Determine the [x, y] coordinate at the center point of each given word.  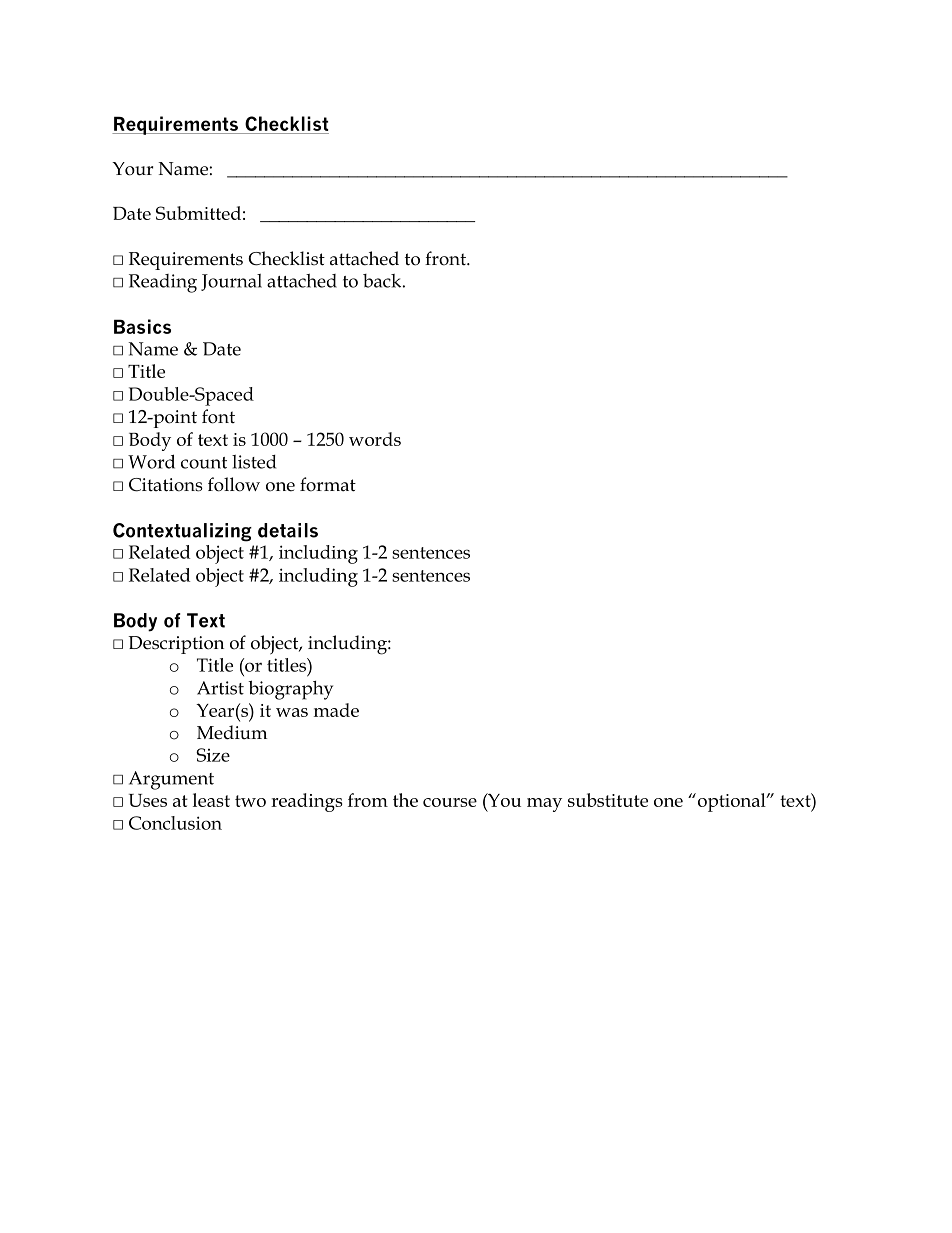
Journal [231, 282]
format [328, 484]
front [446, 258]
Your [132, 169]
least [211, 800]
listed [254, 462]
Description [176, 645]
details [288, 530]
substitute [608, 800]
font [218, 416]
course [450, 802]
